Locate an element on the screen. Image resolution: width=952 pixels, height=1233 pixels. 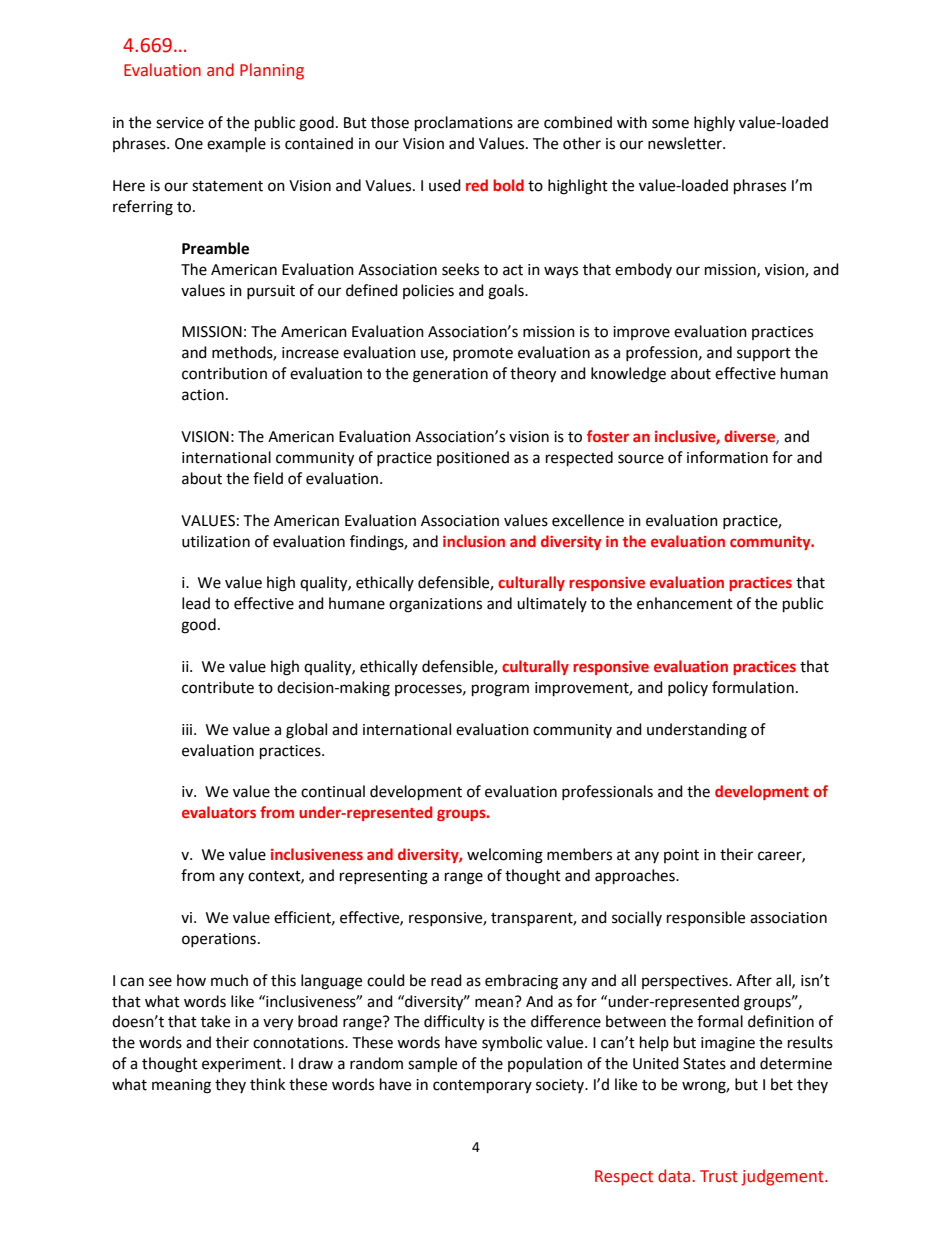
welcoming is located at coordinates (505, 856).
